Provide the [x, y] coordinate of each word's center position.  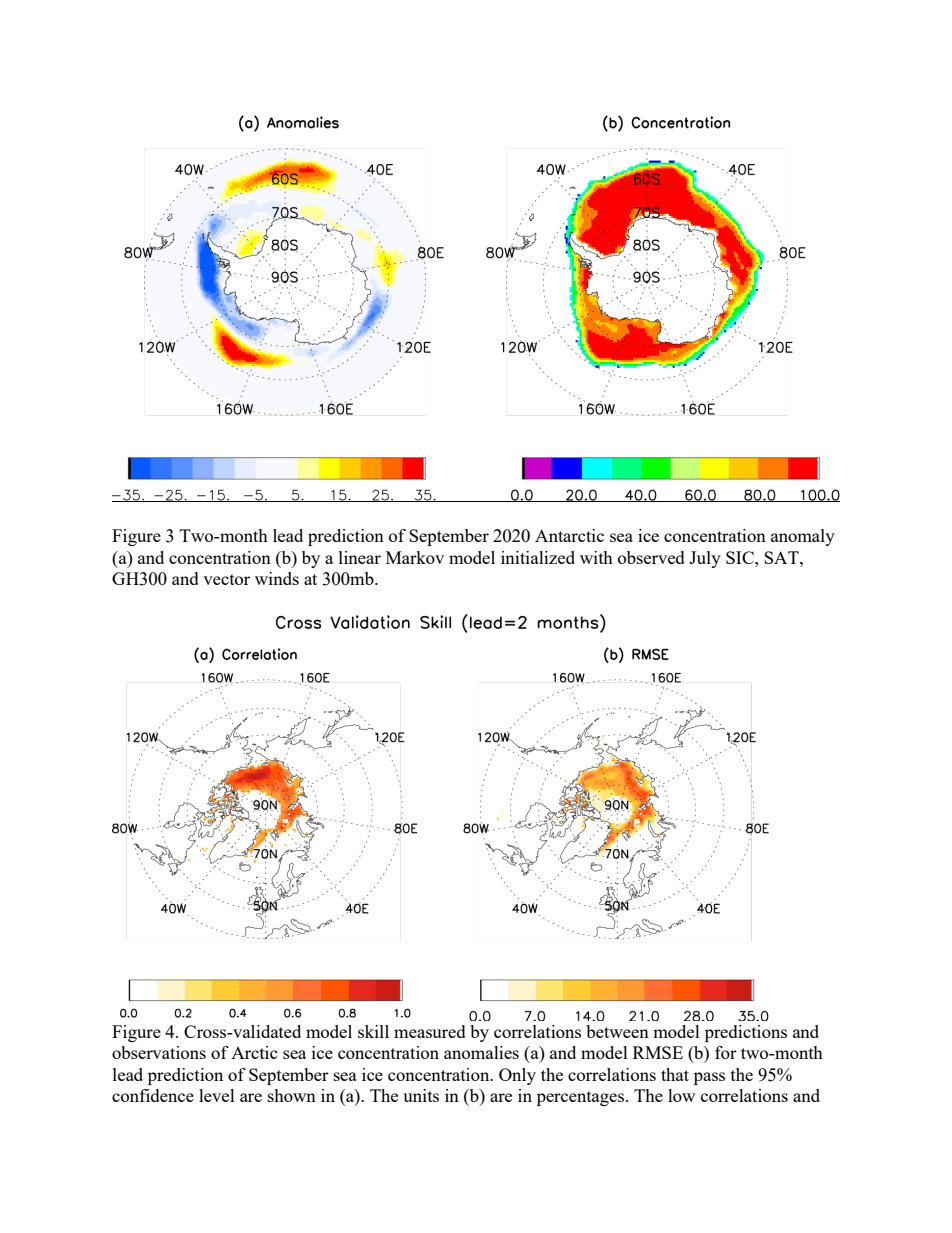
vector [226, 579]
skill [373, 1031]
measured [430, 1031]
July [705, 559]
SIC [741, 557]
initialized [538, 557]
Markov [415, 557]
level [217, 1095]
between [617, 1031]
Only [517, 1076]
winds [277, 578]
